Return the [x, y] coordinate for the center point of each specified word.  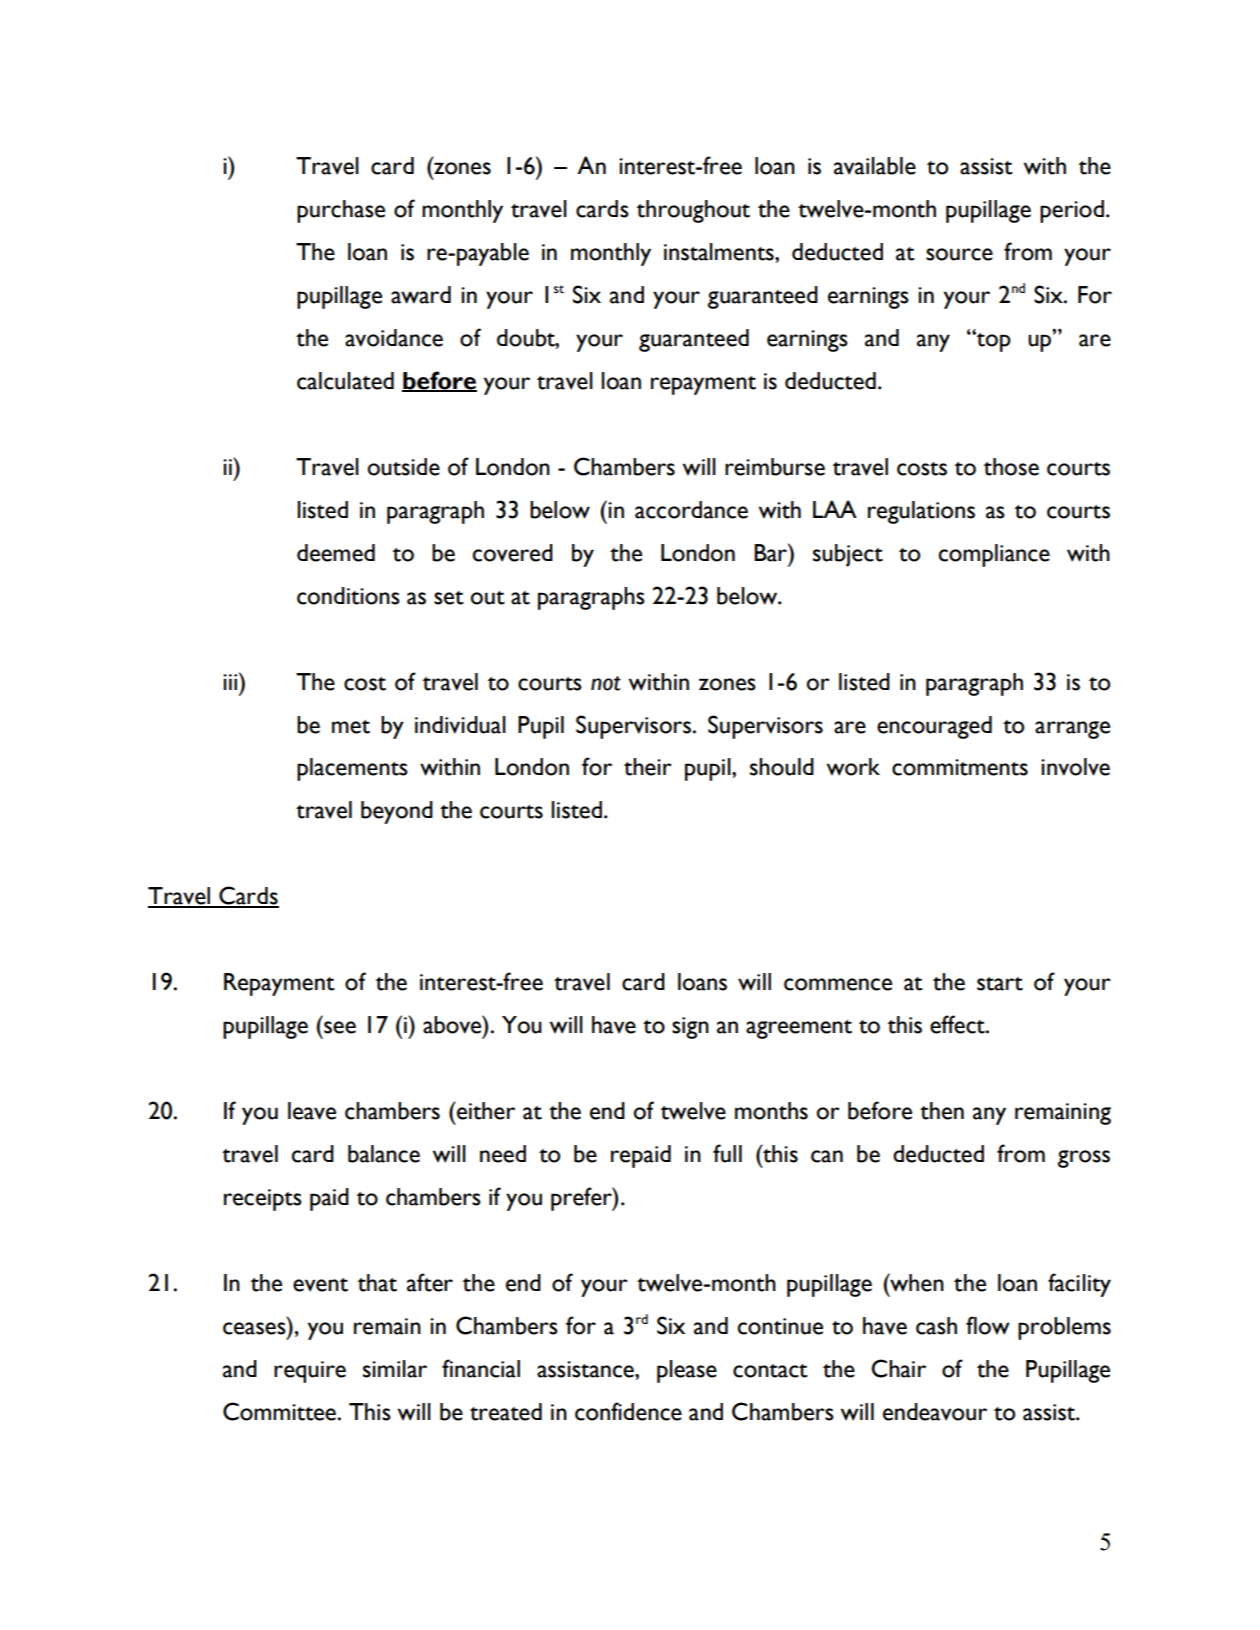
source [959, 254]
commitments [960, 767]
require [310, 1372]
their [648, 767]
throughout [693, 211]
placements [352, 769]
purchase [341, 211]
